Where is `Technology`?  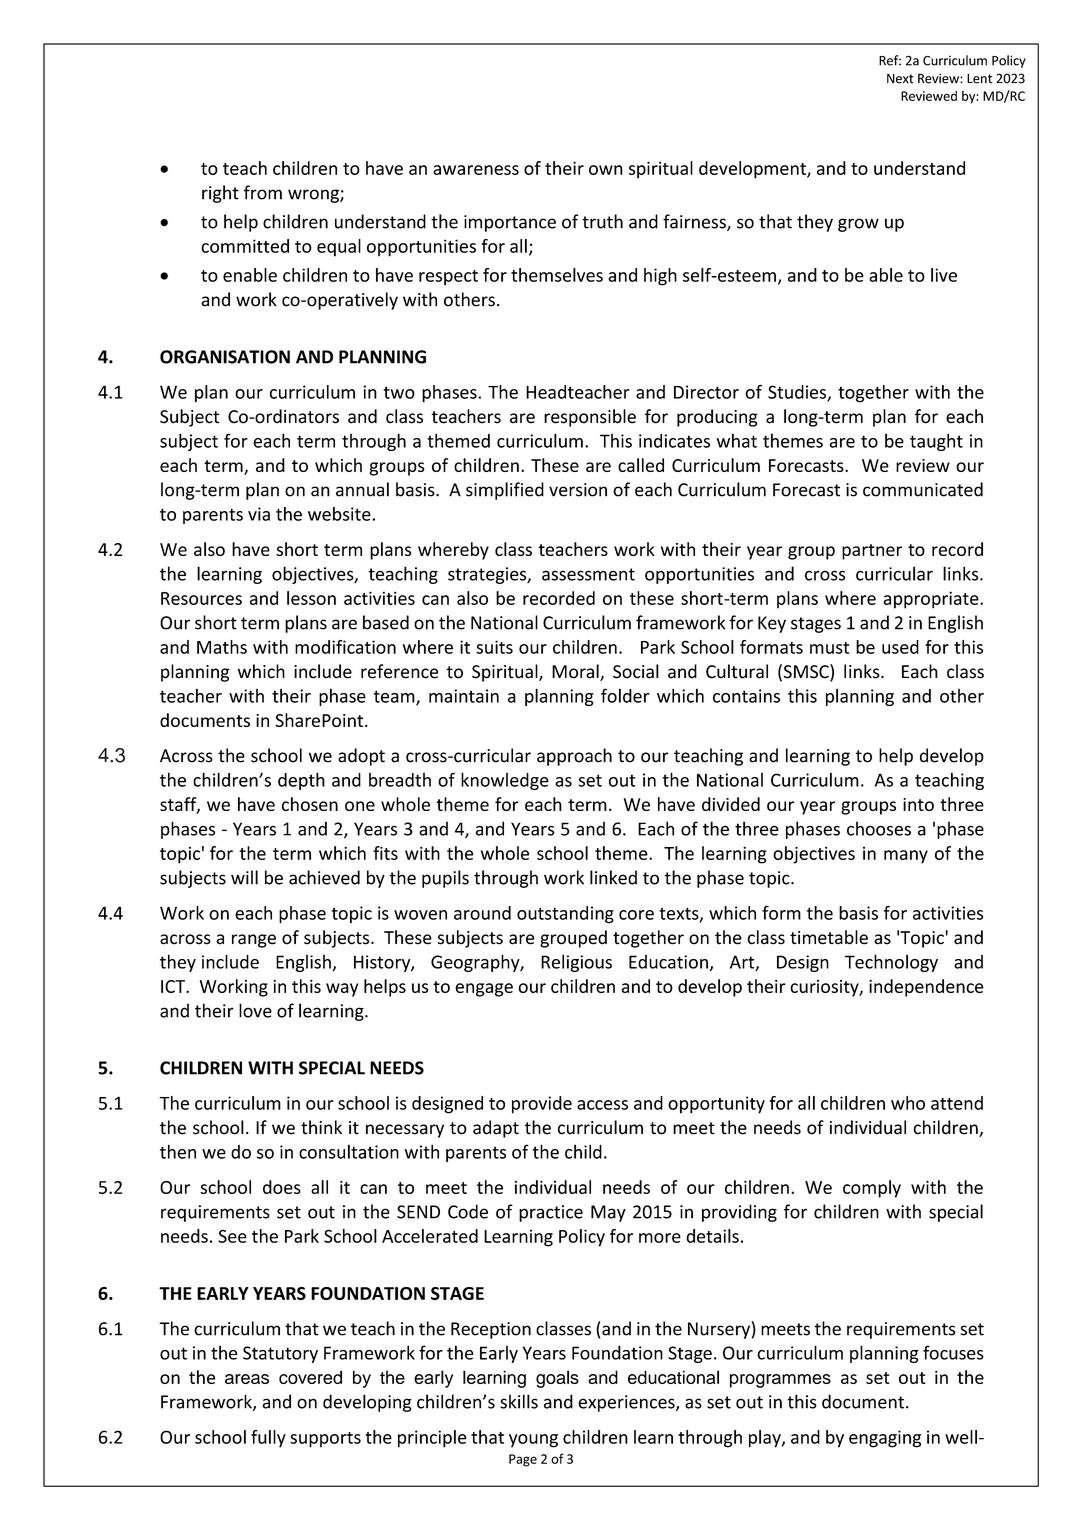
Technology is located at coordinates (891, 963).
